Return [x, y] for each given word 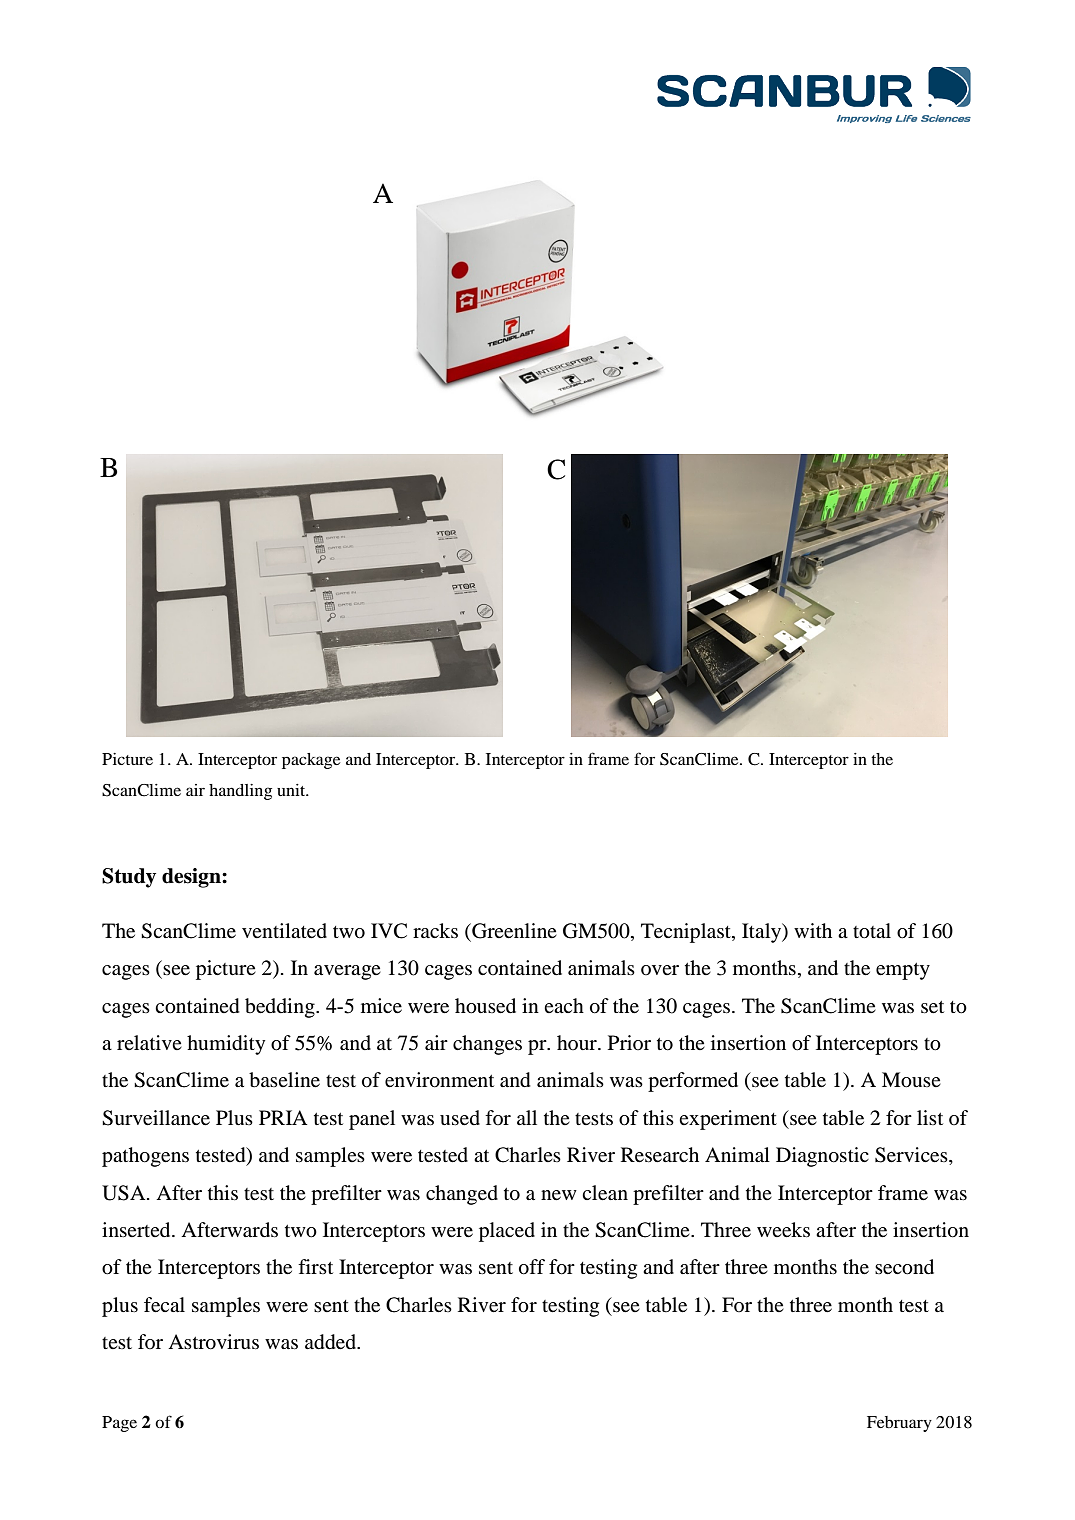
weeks [783, 1230]
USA [125, 1193]
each [564, 1005]
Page [119, 1424]
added [332, 1342]
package [311, 761]
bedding [281, 1008]
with [813, 930]
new [559, 1195]
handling [240, 792]
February [899, 1424]
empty [903, 971]
